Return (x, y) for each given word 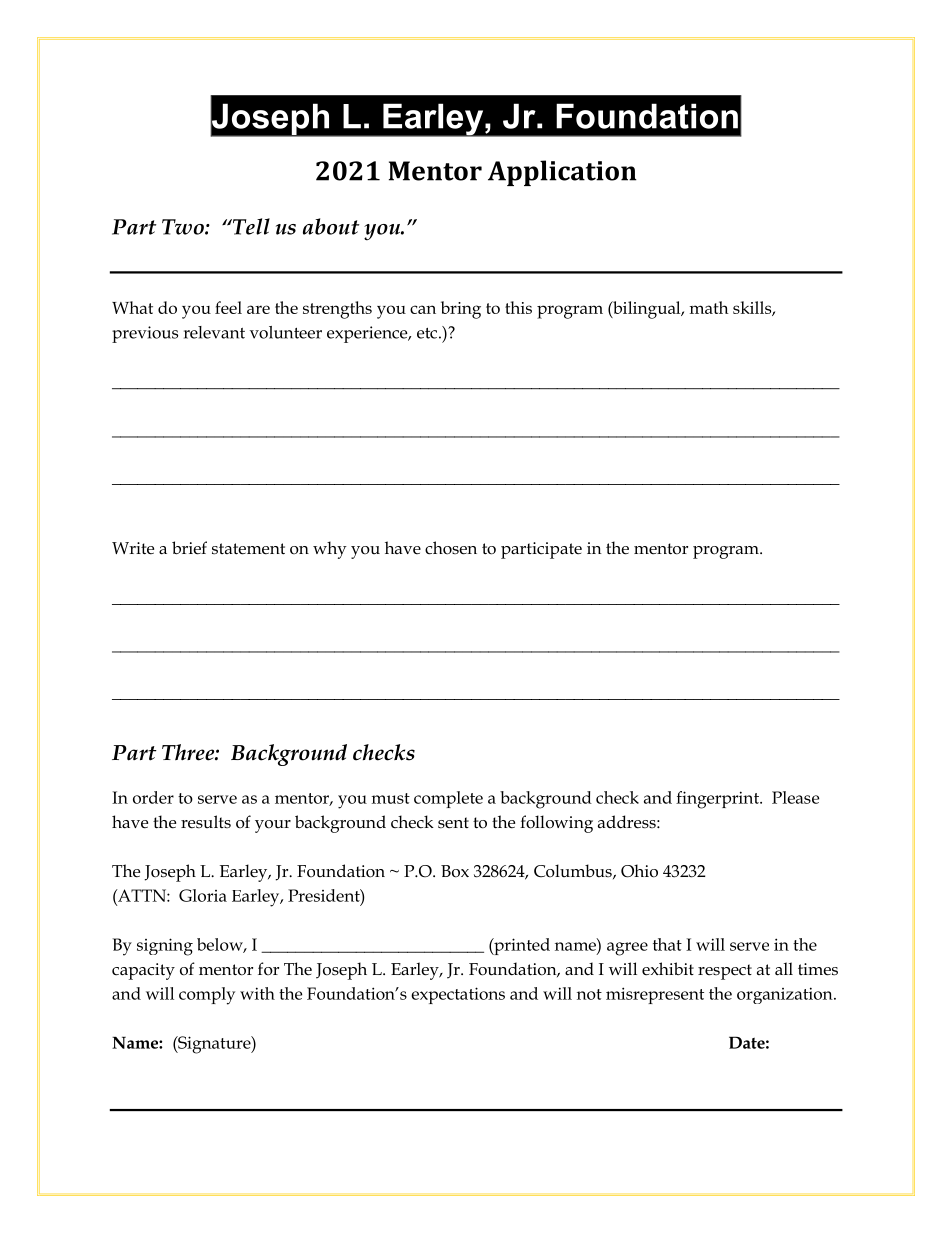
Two (184, 227)
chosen (451, 548)
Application (562, 173)
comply (207, 996)
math (709, 307)
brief (189, 548)
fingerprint (718, 800)
